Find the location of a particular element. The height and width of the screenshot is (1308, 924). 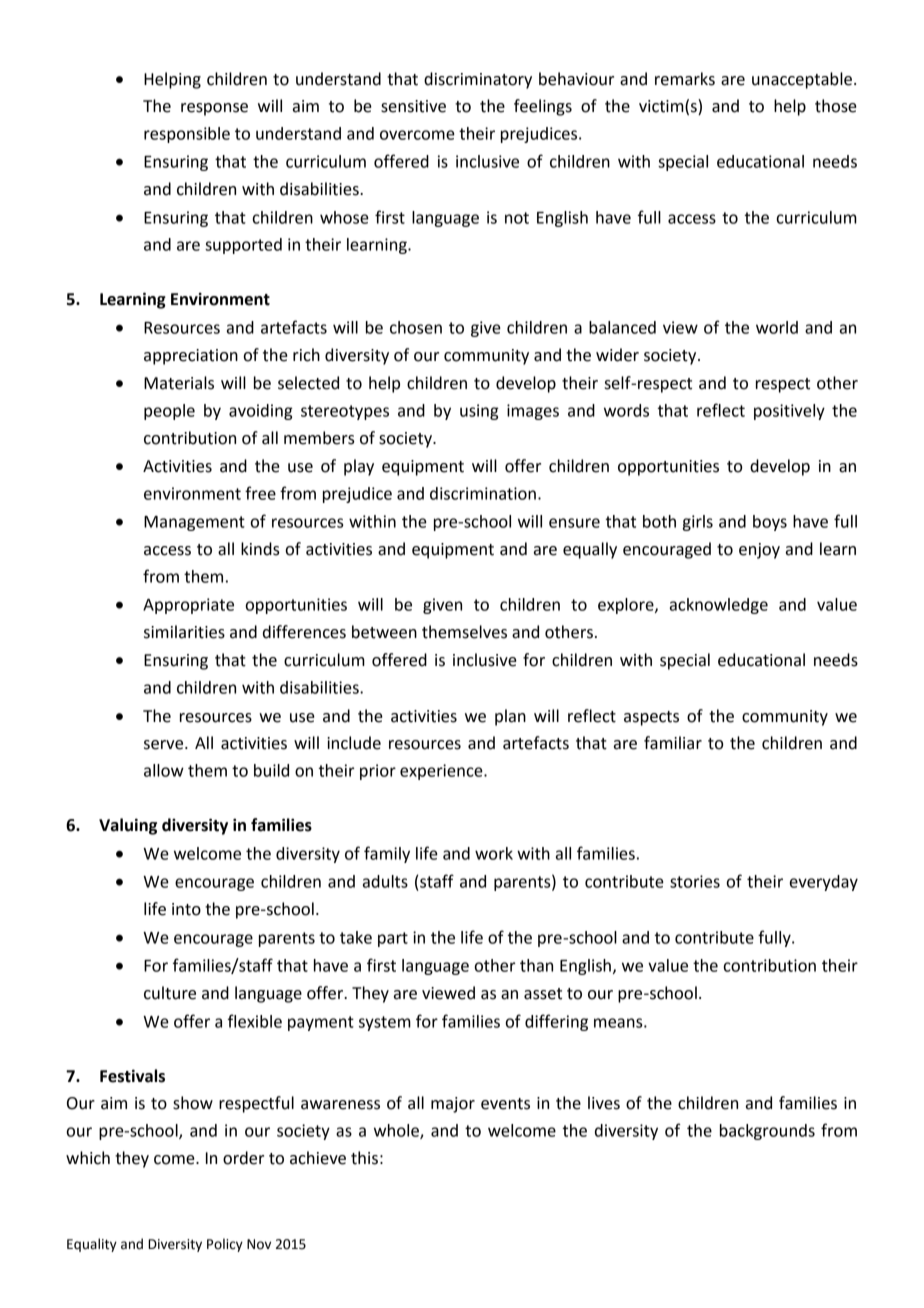

similarities is located at coordinates (184, 632).
